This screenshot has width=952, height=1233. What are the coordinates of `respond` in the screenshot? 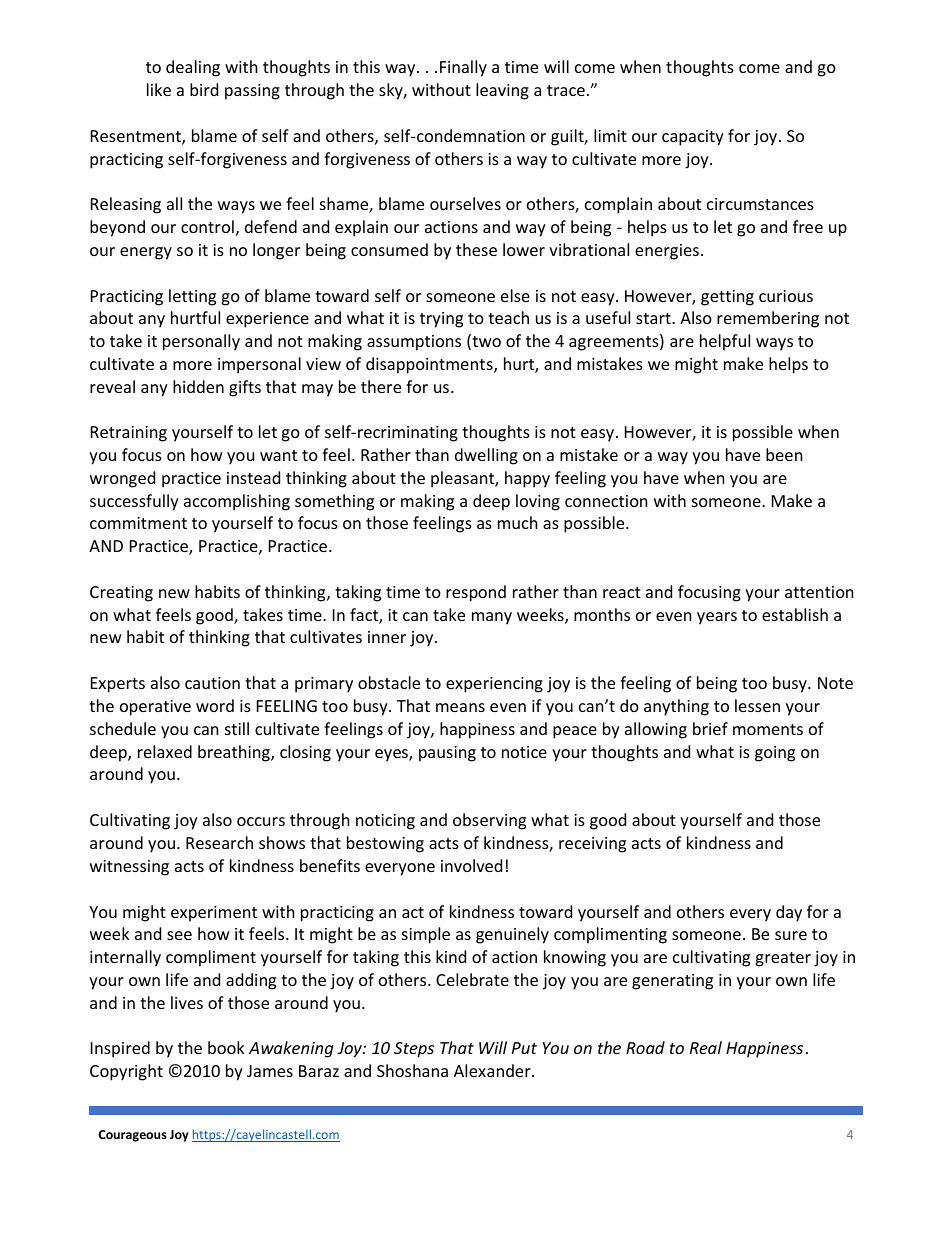 It's located at (476, 593).
